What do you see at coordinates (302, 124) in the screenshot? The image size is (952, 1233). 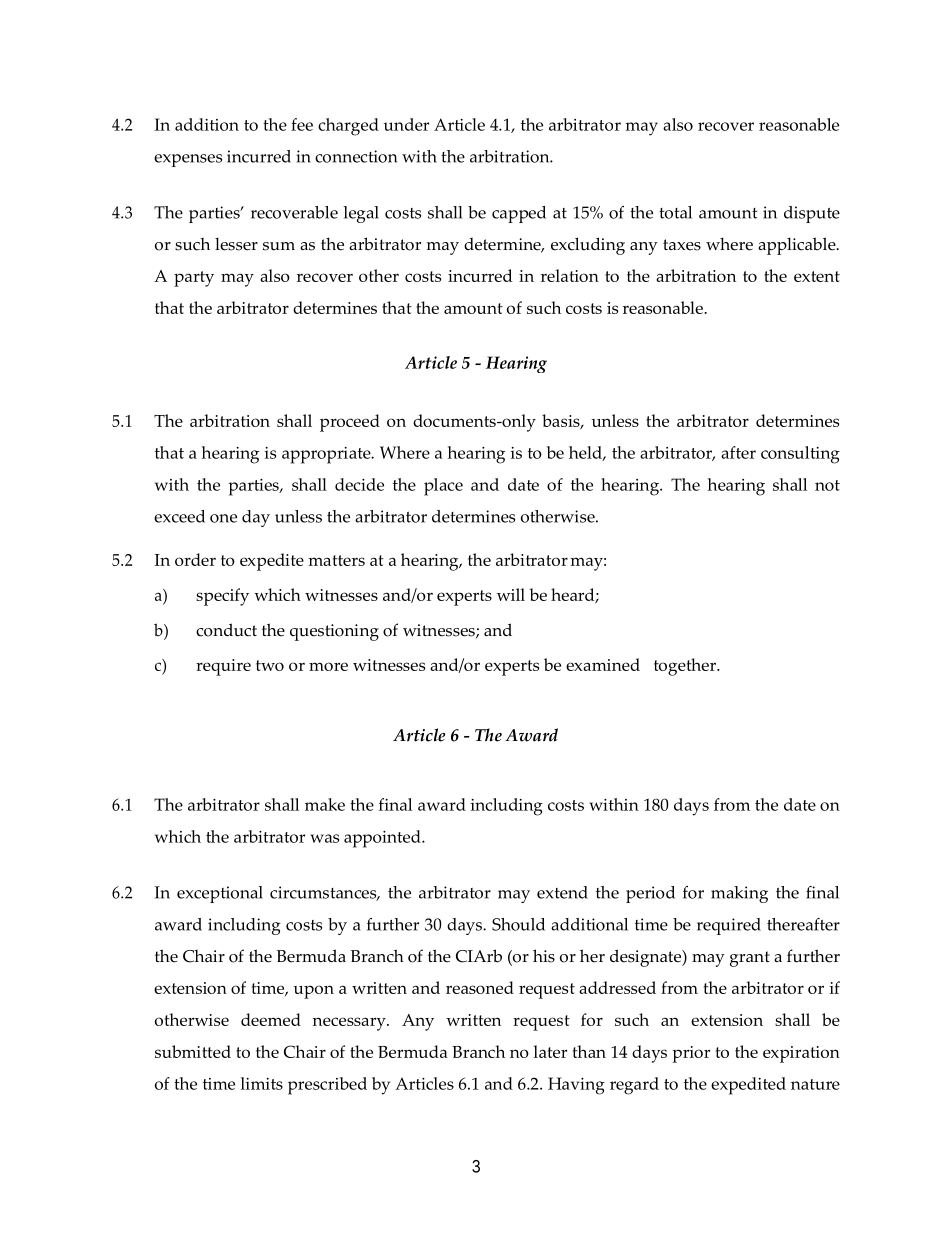 I see `fee` at bounding box center [302, 124].
